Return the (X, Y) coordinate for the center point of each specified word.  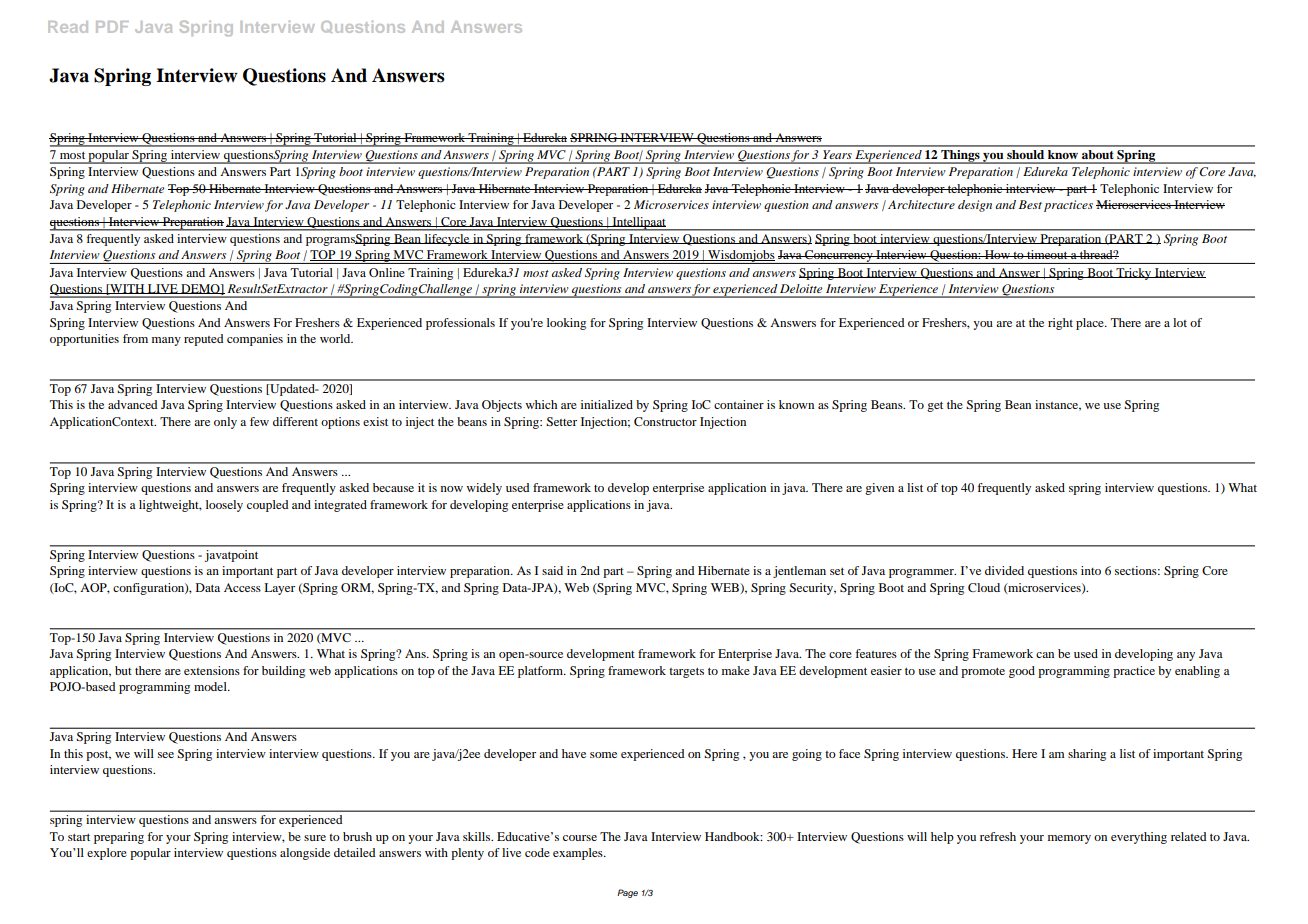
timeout (1047, 254)
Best (1030, 204)
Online (387, 272)
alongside (305, 854)
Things (960, 157)
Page (627, 893)
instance (1058, 405)
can (1045, 655)
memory (1069, 839)
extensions (212, 670)
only (225, 423)
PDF (112, 27)
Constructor (665, 421)
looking (566, 324)
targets (686, 672)
